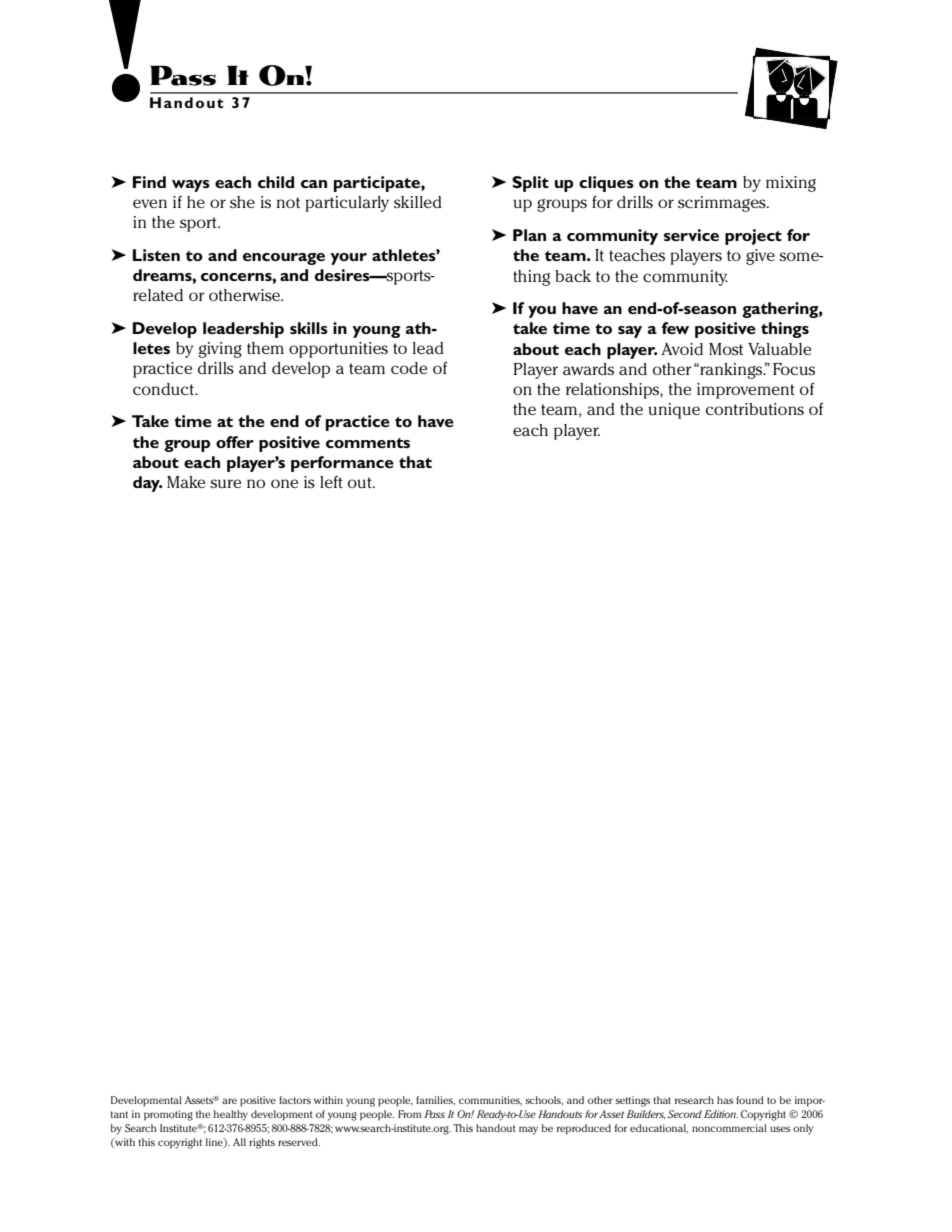  What do you see at coordinates (409, 1114) in the screenshot?
I see `From` at bounding box center [409, 1114].
